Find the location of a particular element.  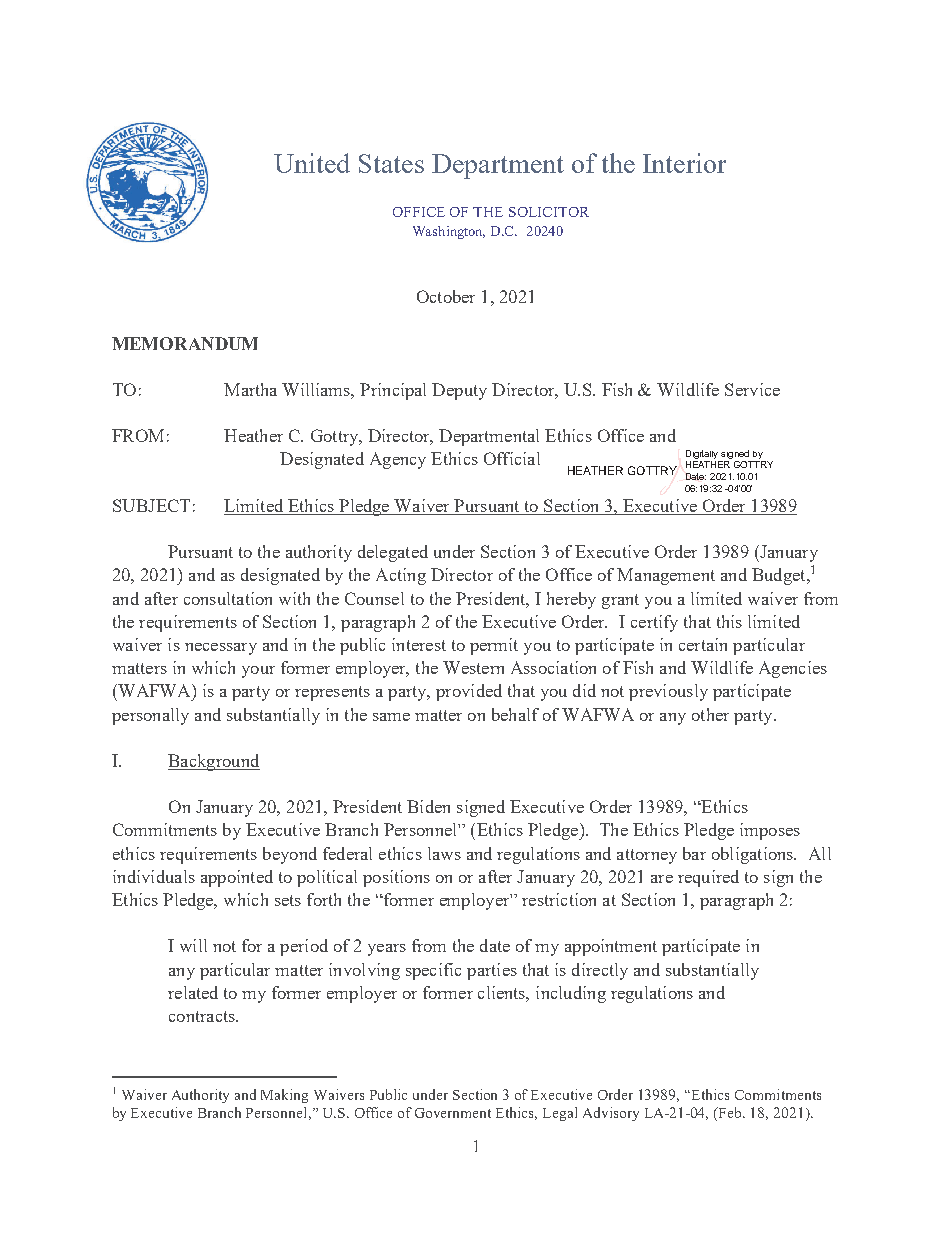

permit is located at coordinates (494, 646).
